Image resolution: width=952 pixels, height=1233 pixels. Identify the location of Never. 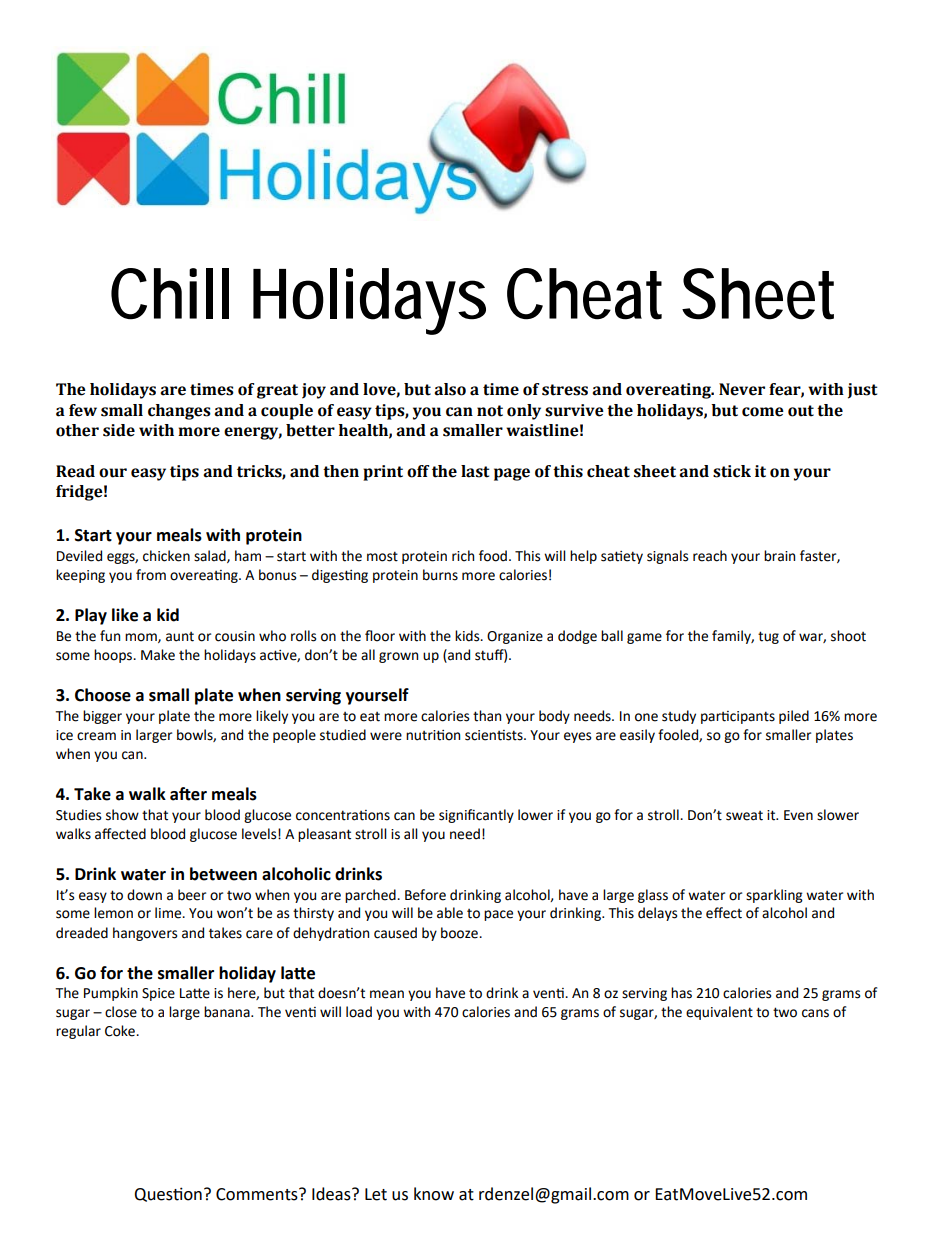
(742, 389).
